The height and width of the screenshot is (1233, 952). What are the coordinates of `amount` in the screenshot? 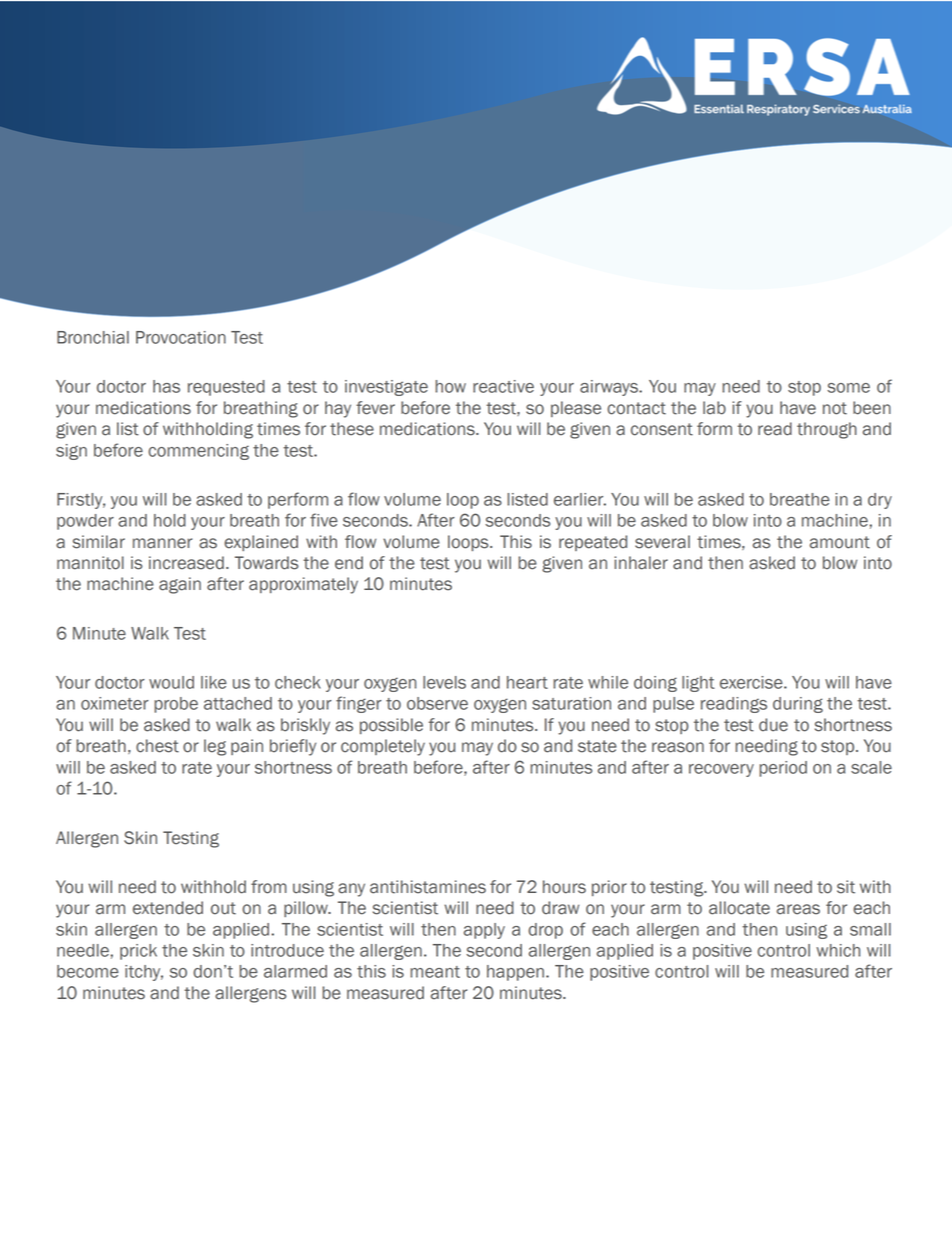 It's located at (840, 542).
